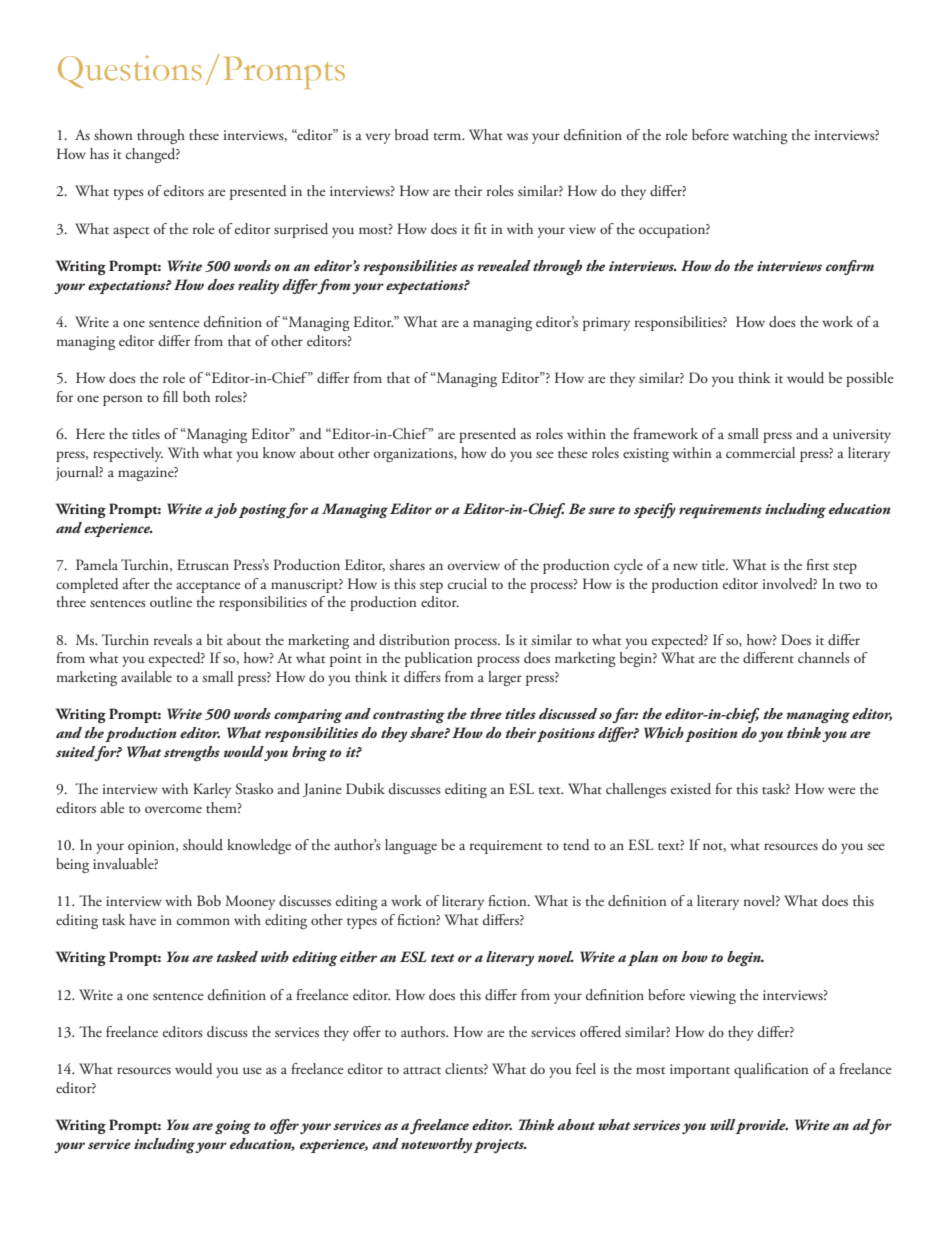 The image size is (952, 1233). What do you see at coordinates (760, 452) in the image?
I see `commercial` at bounding box center [760, 452].
